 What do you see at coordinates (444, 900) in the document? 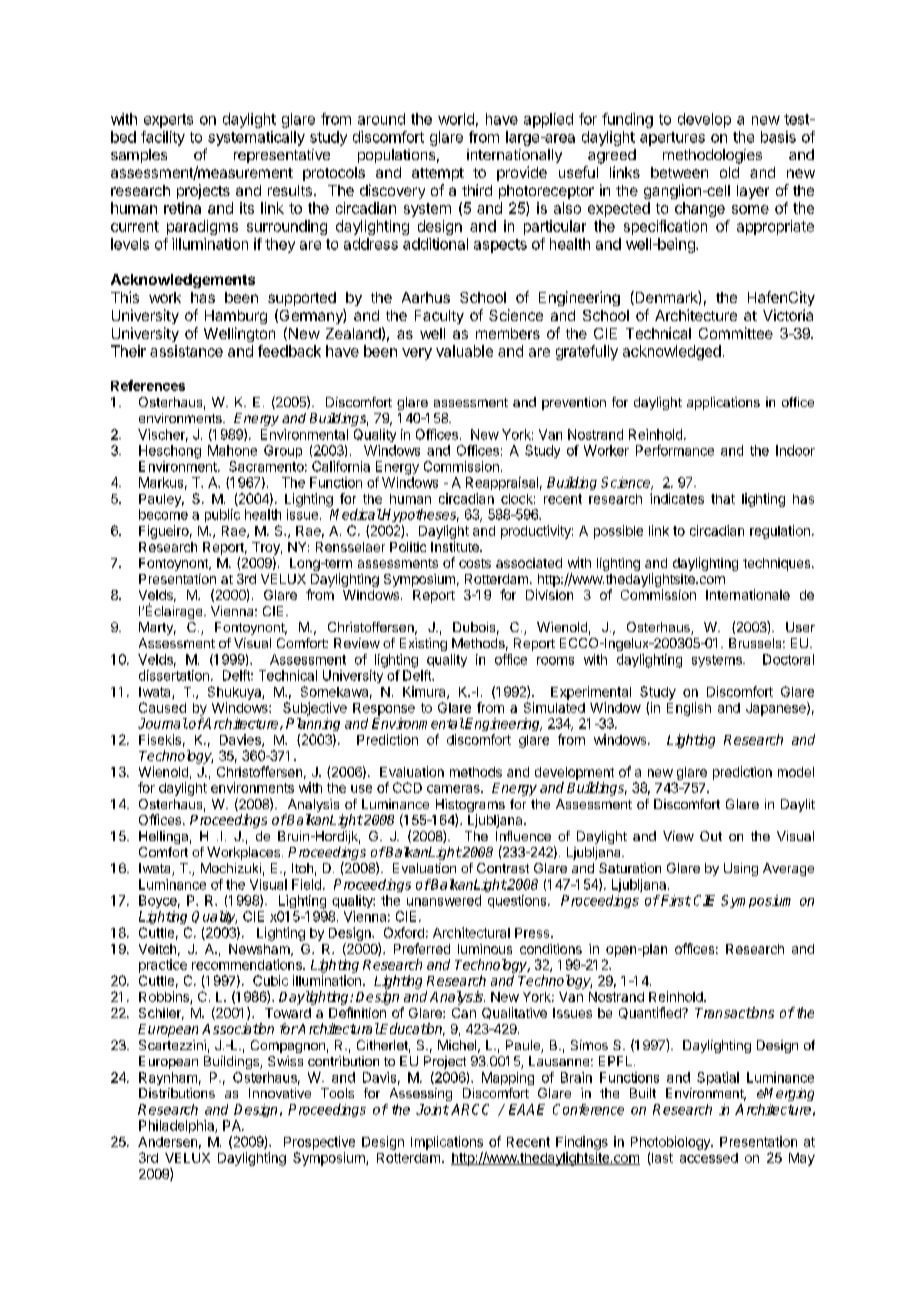
I see `unanswered` at bounding box center [444, 900].
